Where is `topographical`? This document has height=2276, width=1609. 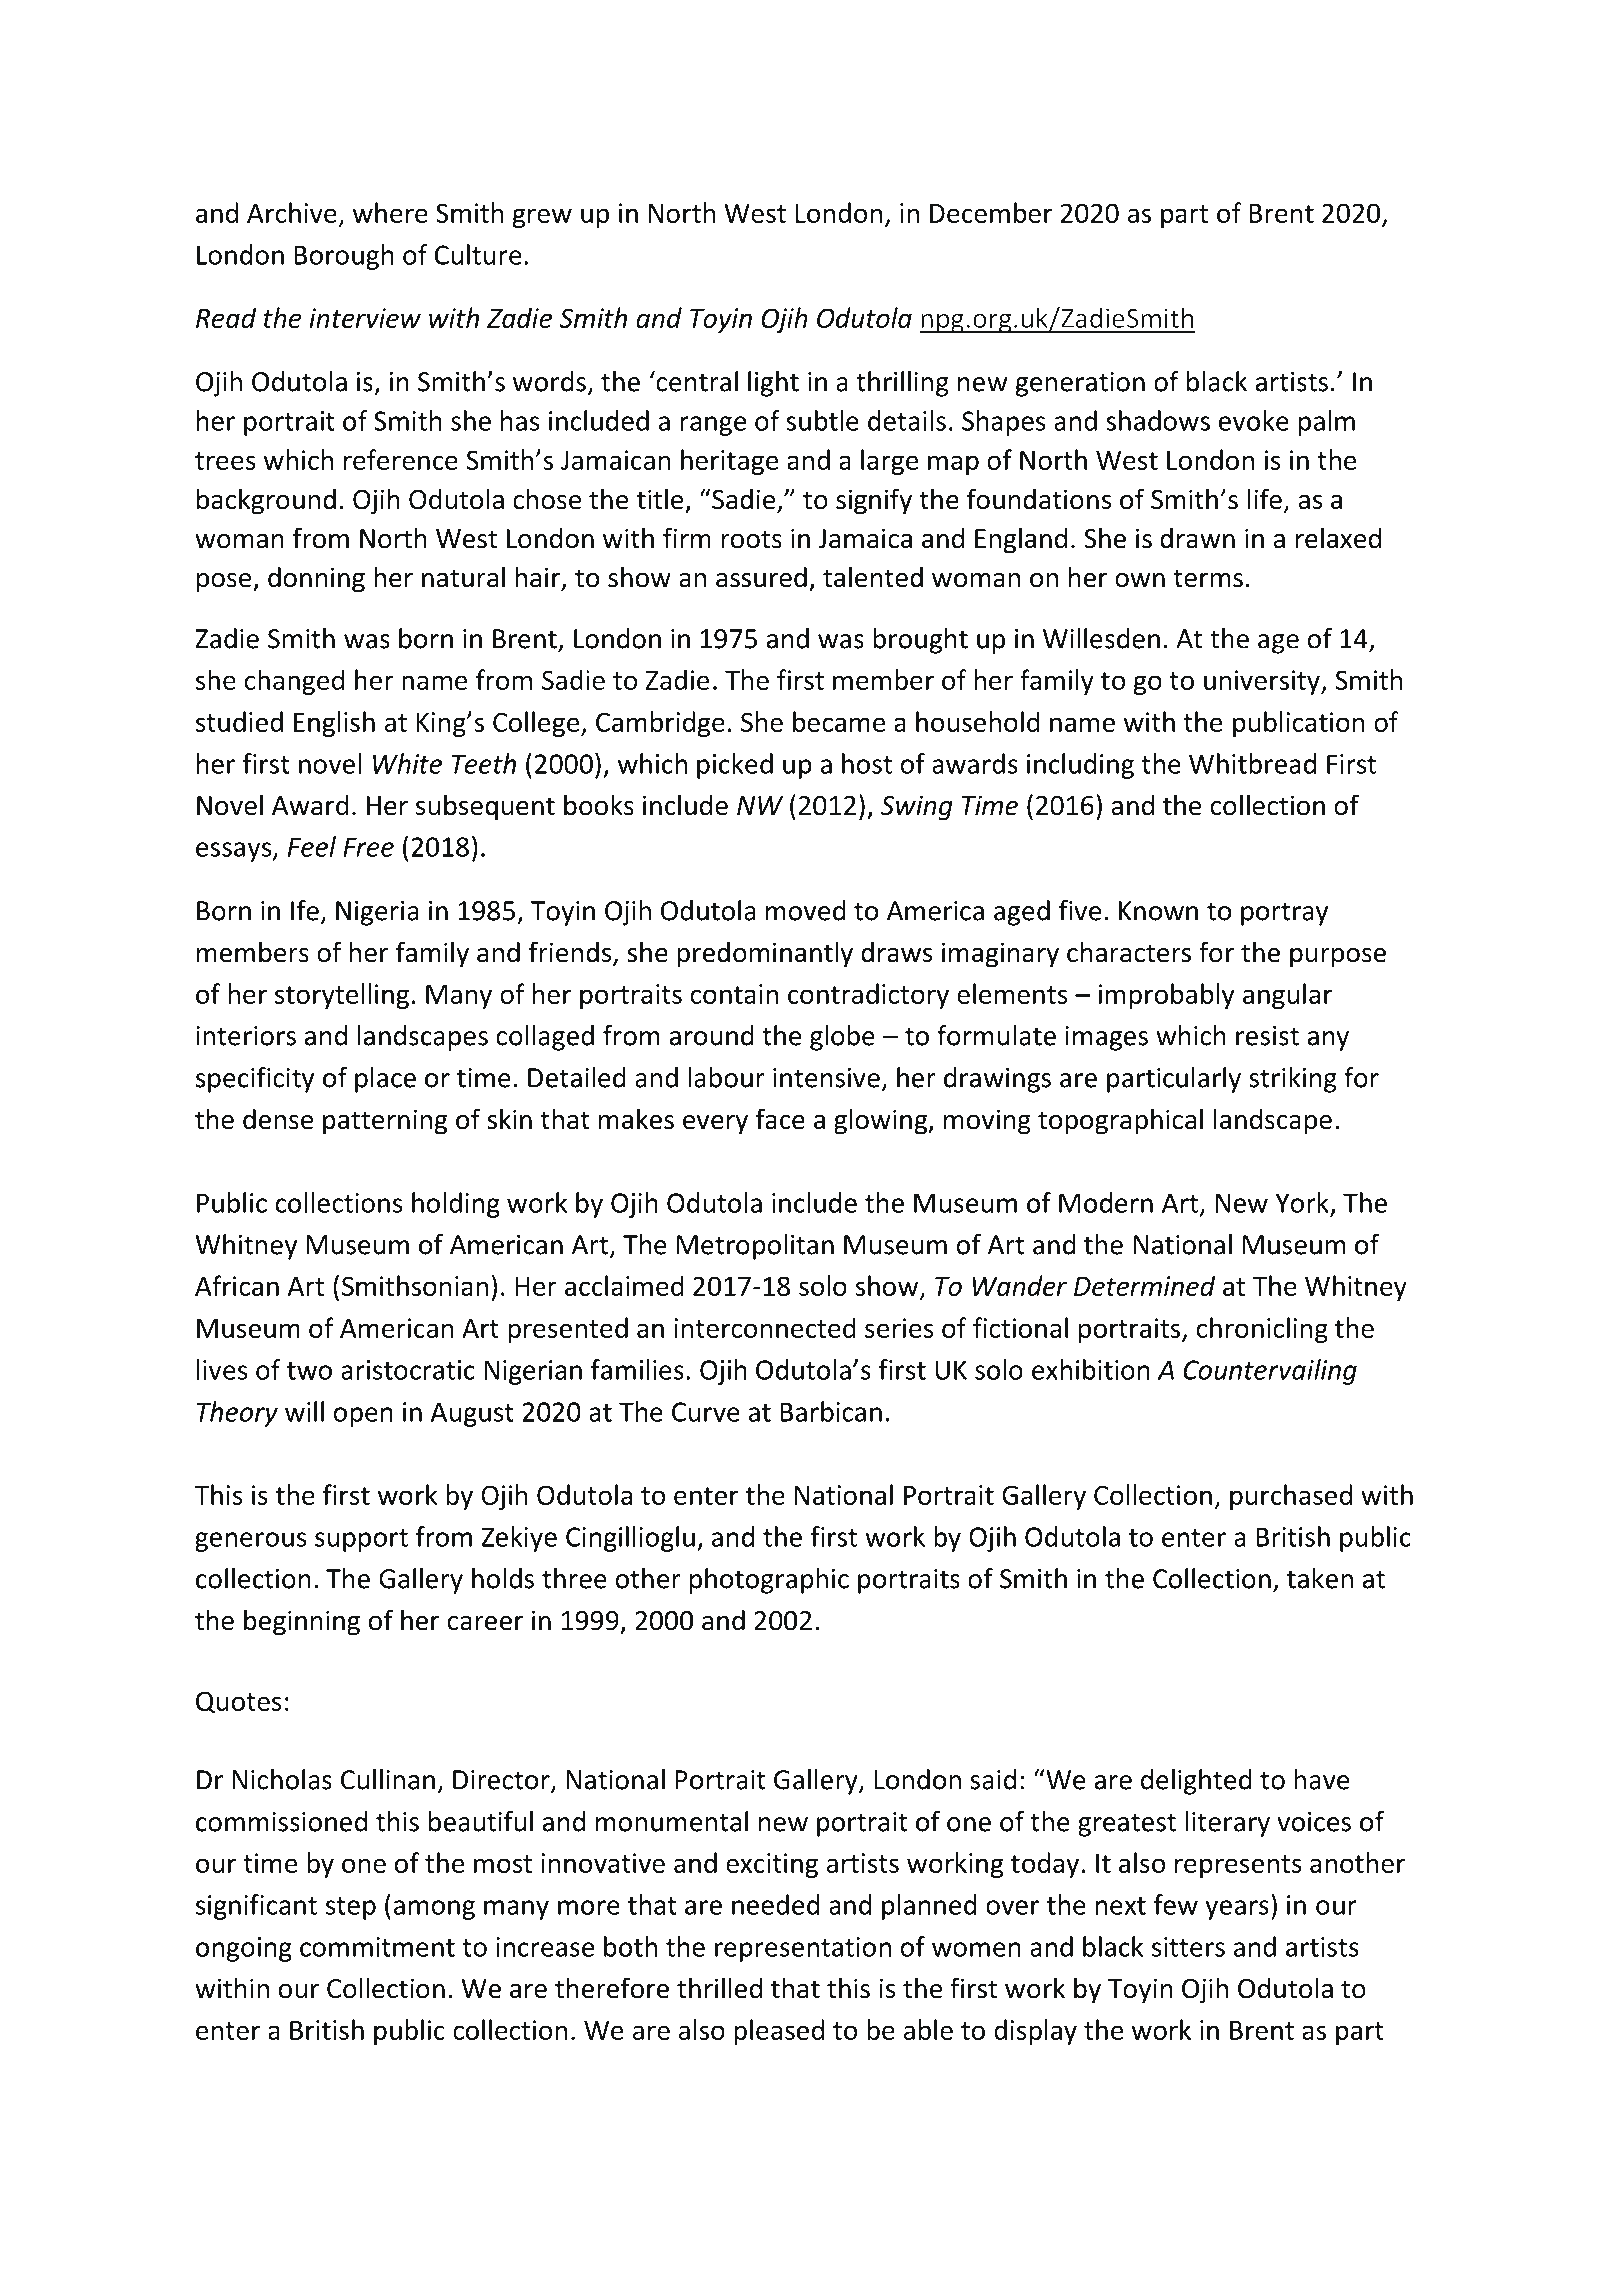
topographical is located at coordinates (1120, 1121).
